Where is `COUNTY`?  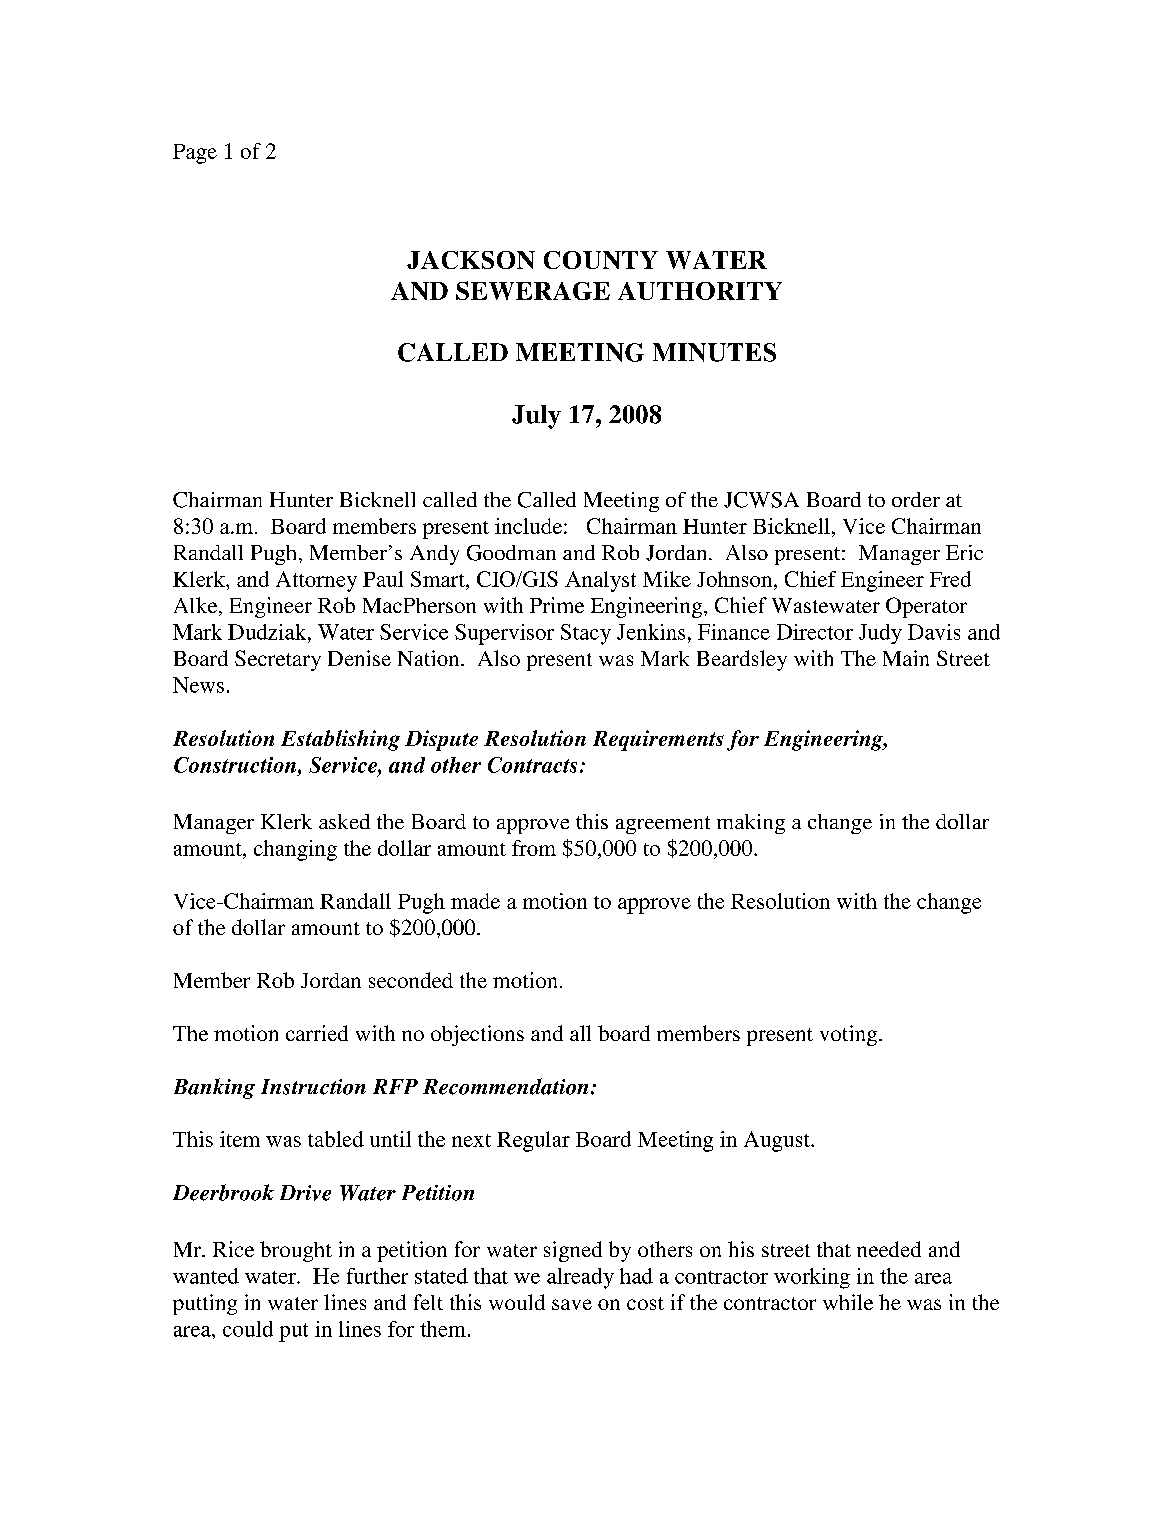 COUNTY is located at coordinates (601, 260).
